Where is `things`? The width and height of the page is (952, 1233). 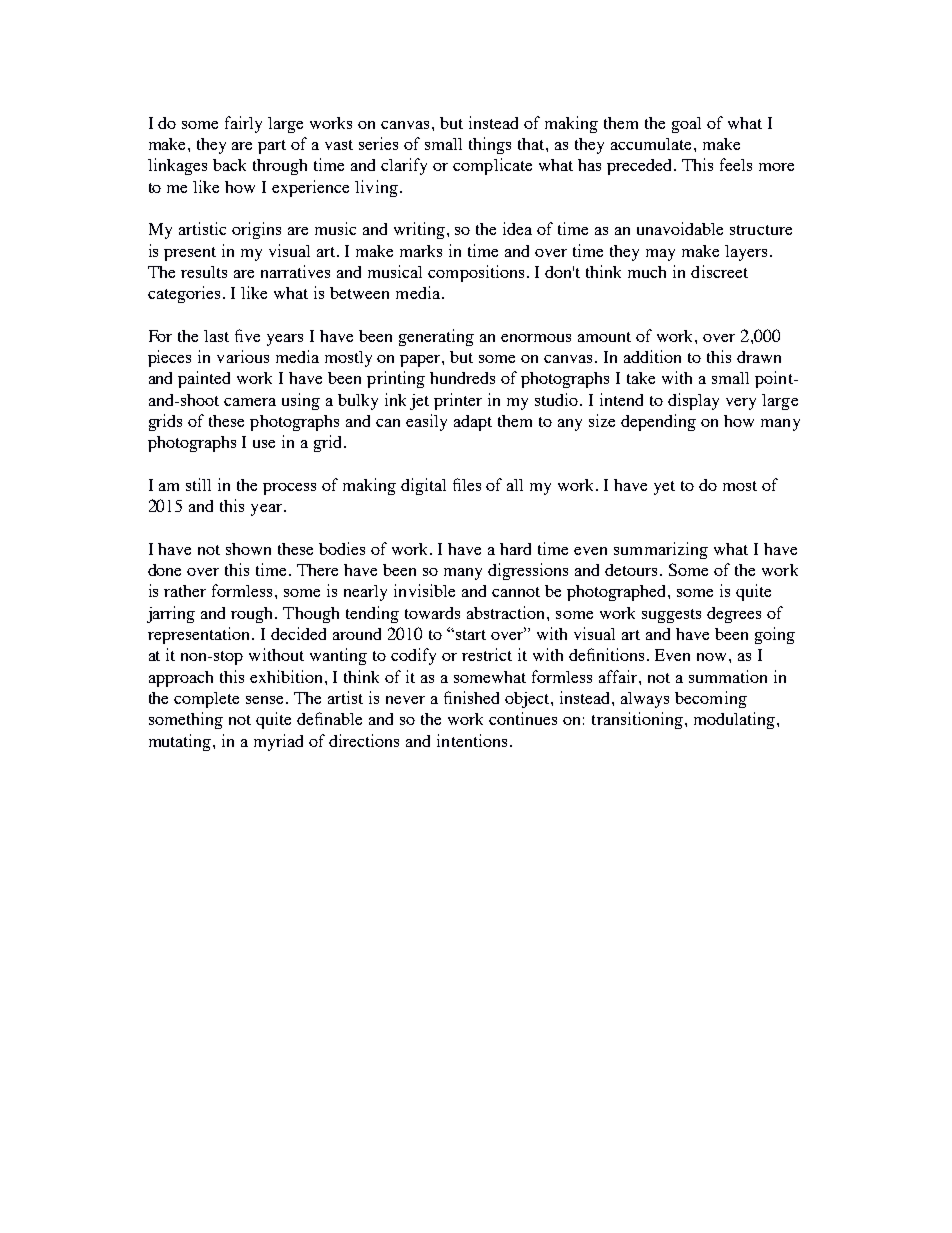
things is located at coordinates (490, 145).
